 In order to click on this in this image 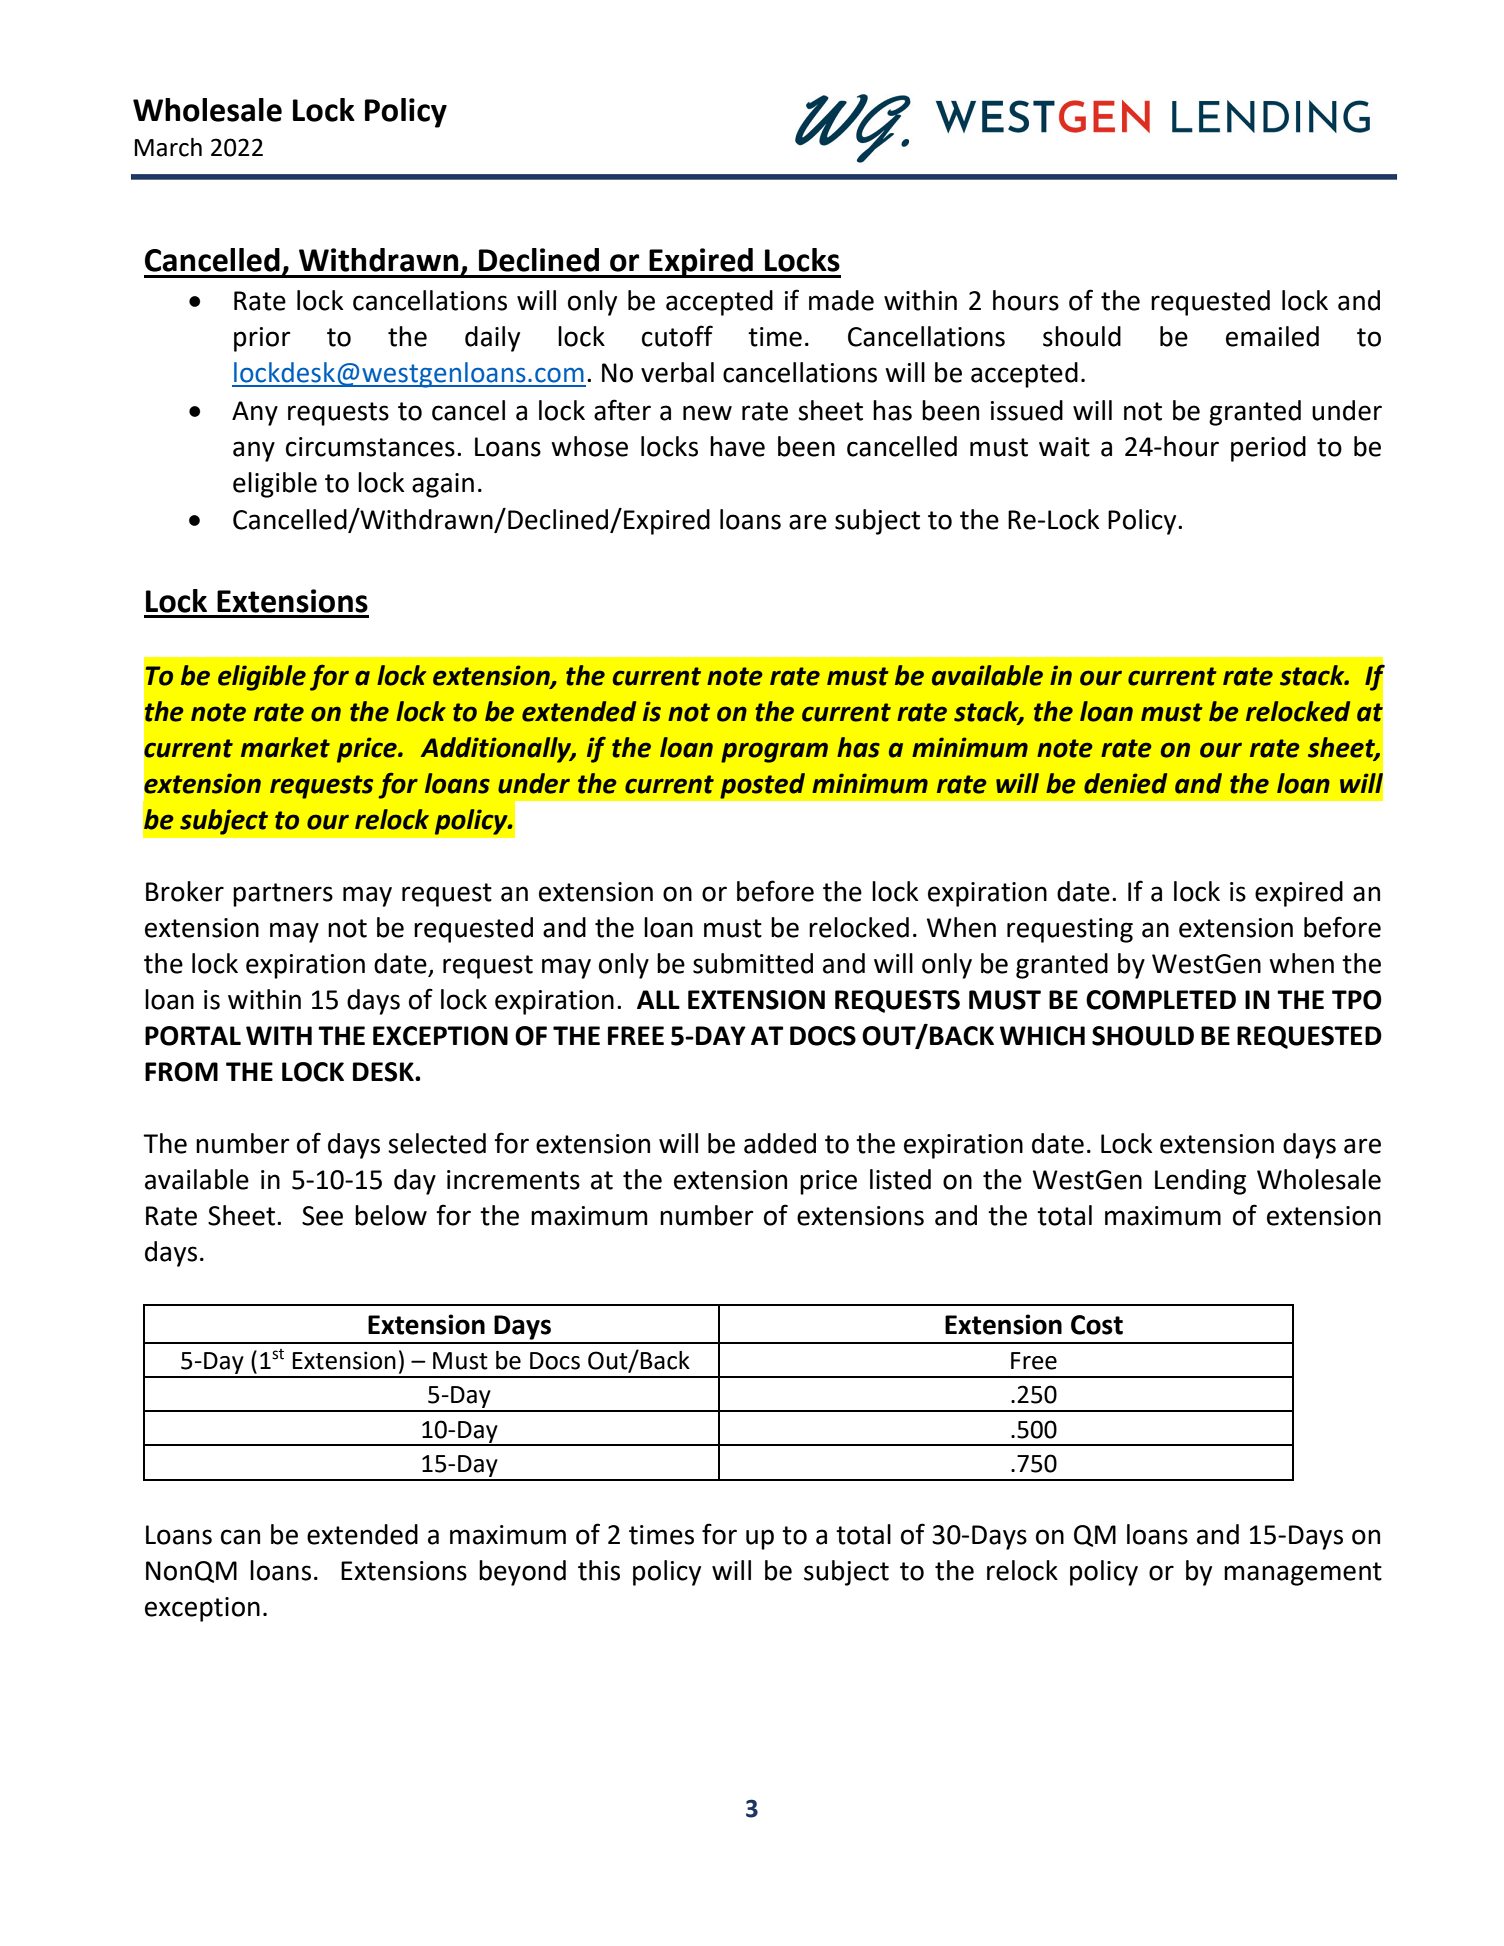, I will do `click(599, 1570)`.
